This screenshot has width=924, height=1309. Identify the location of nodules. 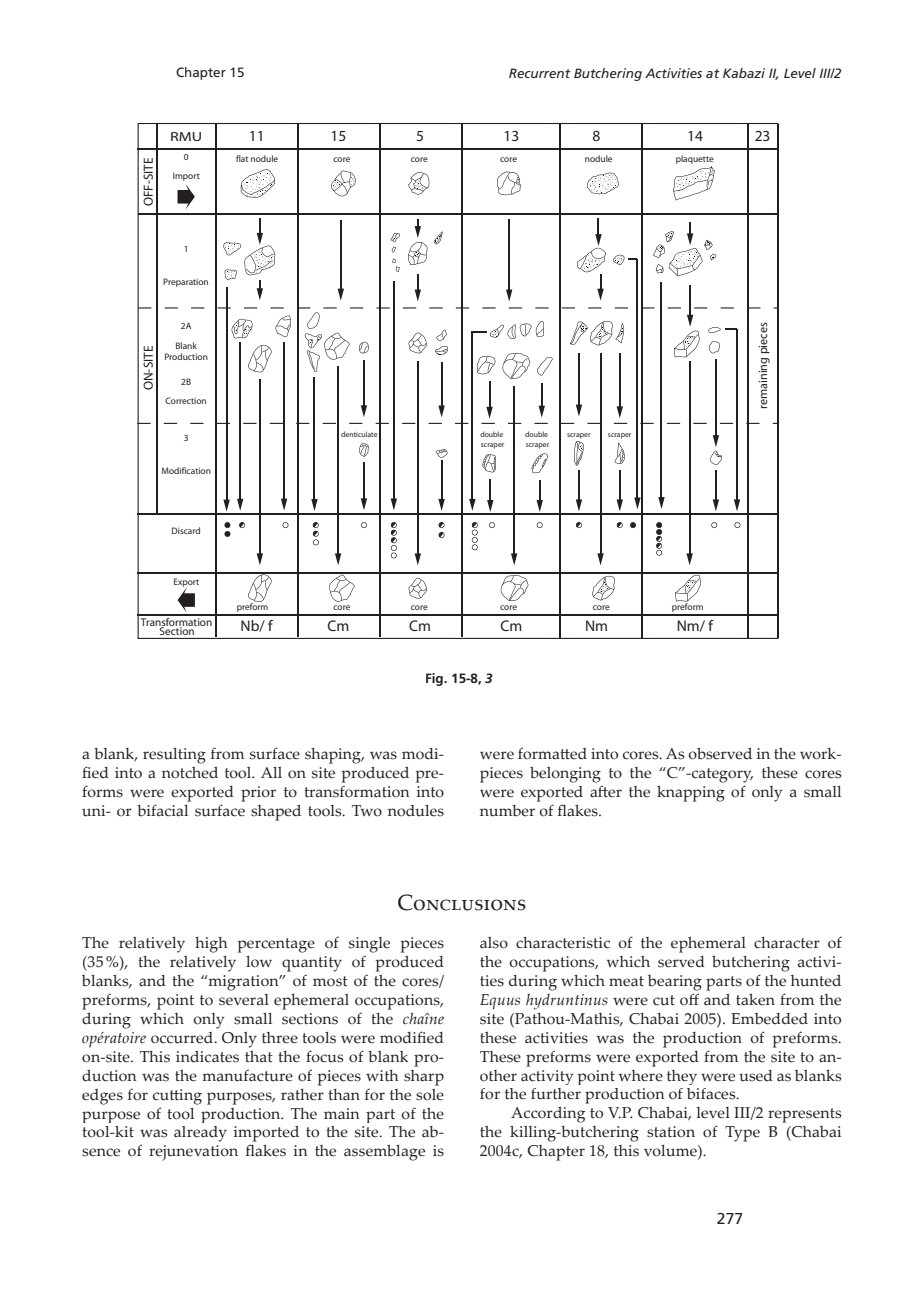
(416, 811).
